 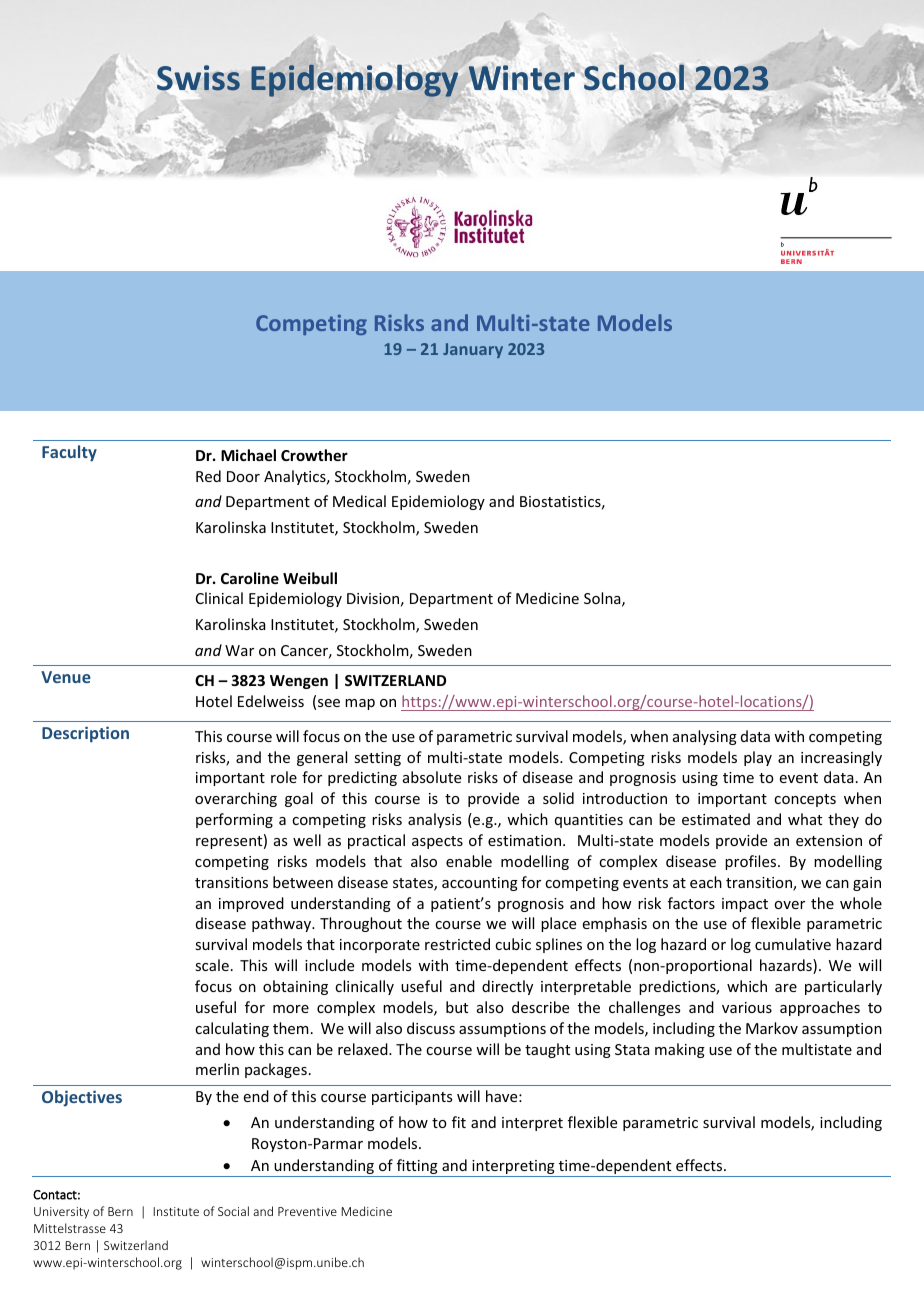 I want to click on play, so click(x=758, y=758).
